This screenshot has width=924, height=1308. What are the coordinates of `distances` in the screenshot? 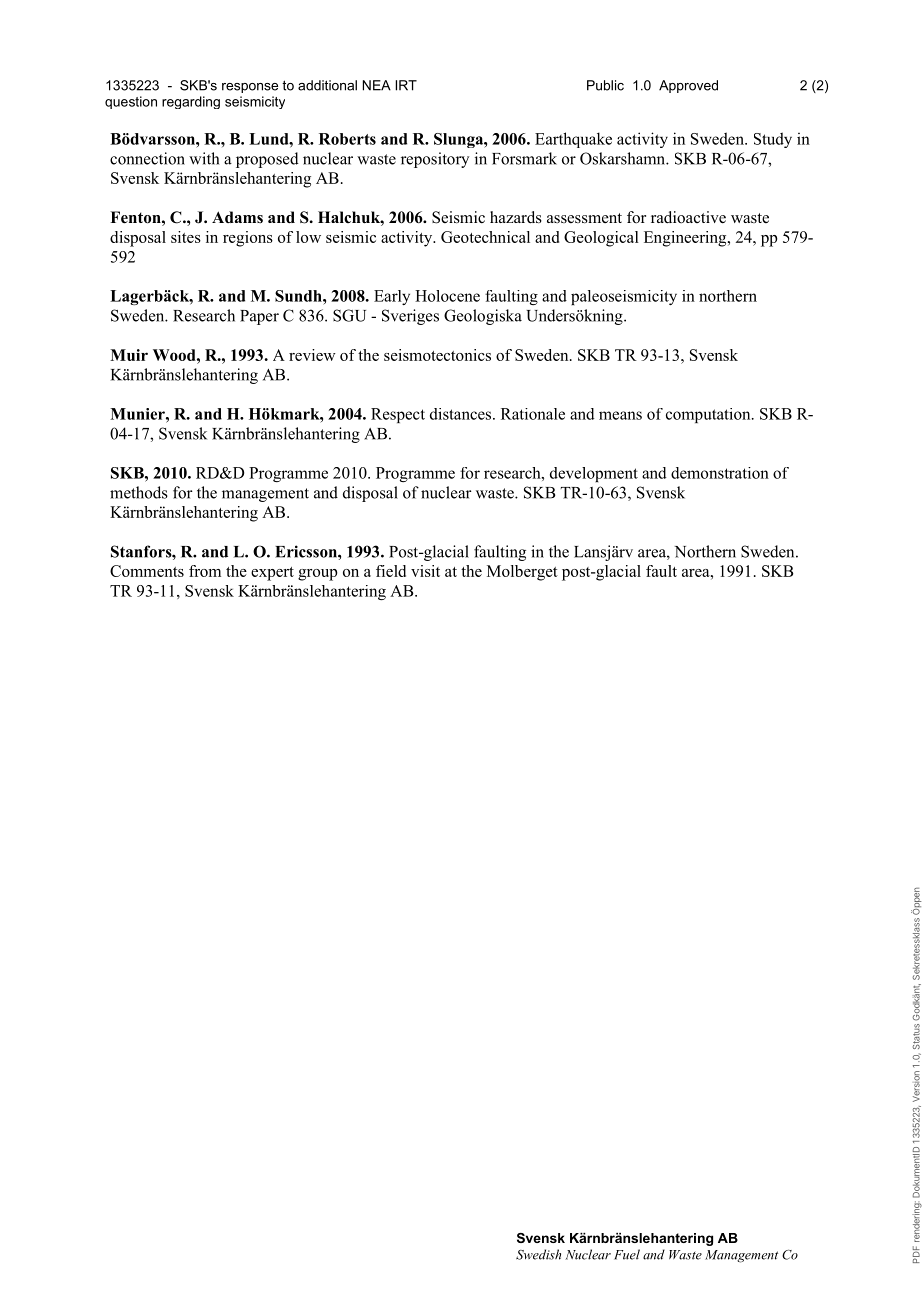 It's located at (462, 414).
